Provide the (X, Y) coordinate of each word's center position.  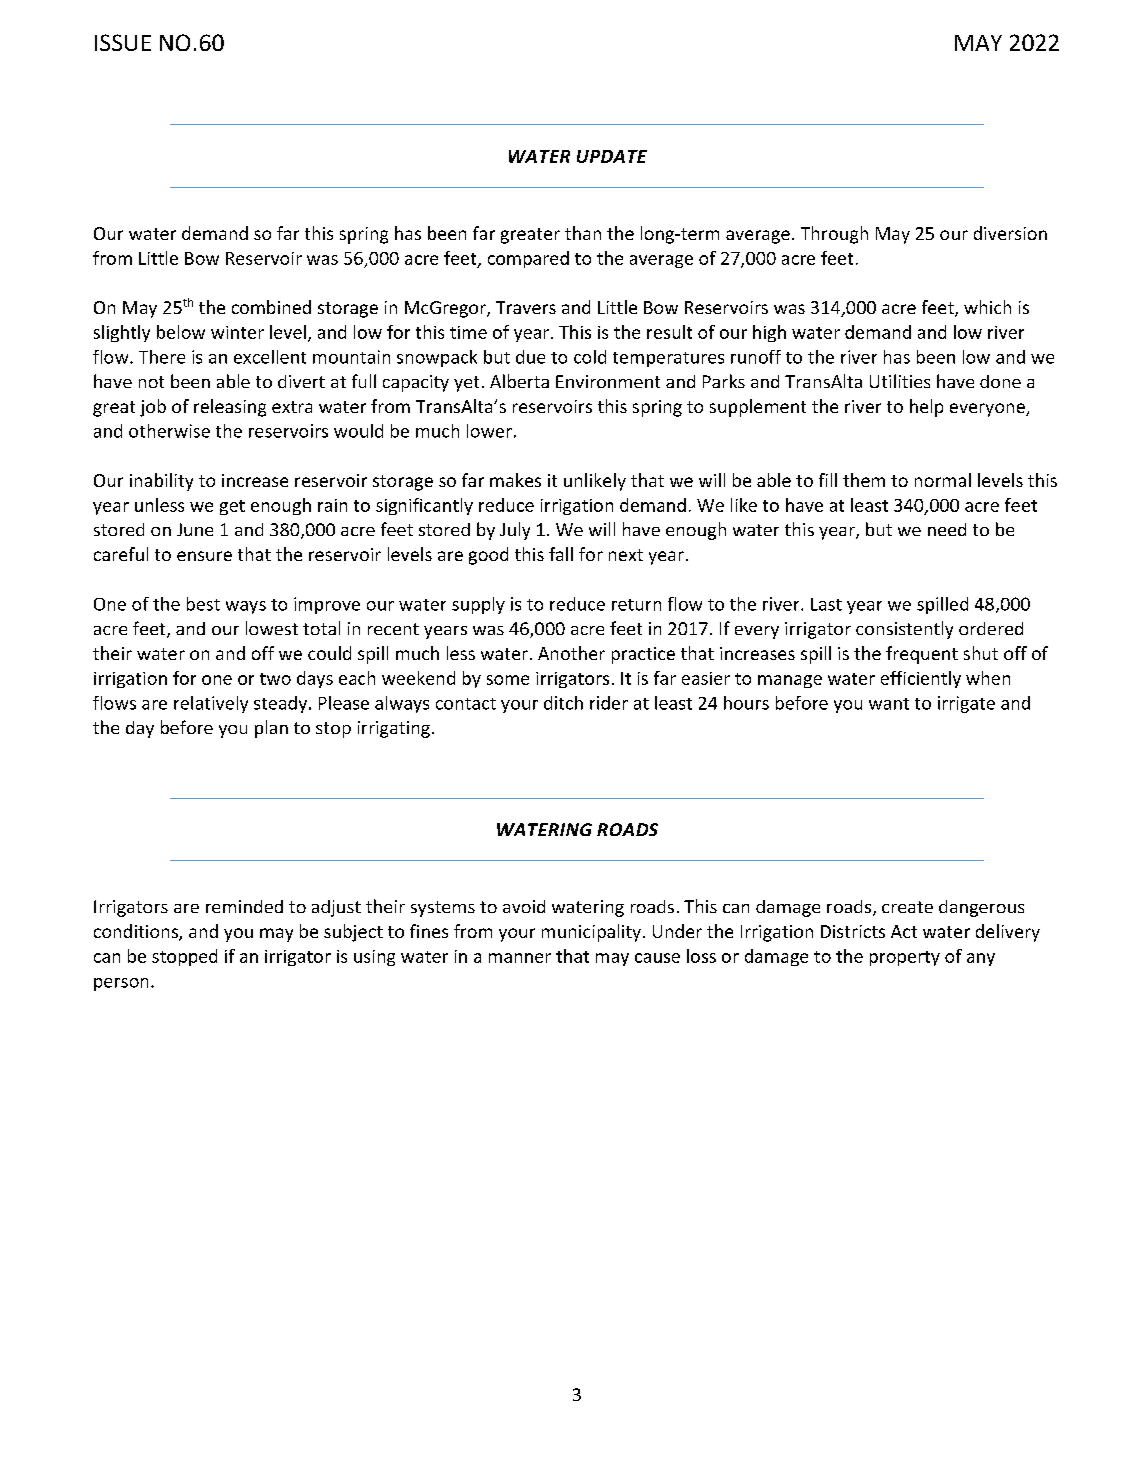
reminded (244, 906)
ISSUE (123, 42)
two (275, 679)
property (905, 958)
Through (834, 235)
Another (571, 653)
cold (590, 357)
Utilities (900, 381)
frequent (922, 655)
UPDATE (612, 156)
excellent (270, 357)
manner (520, 958)
